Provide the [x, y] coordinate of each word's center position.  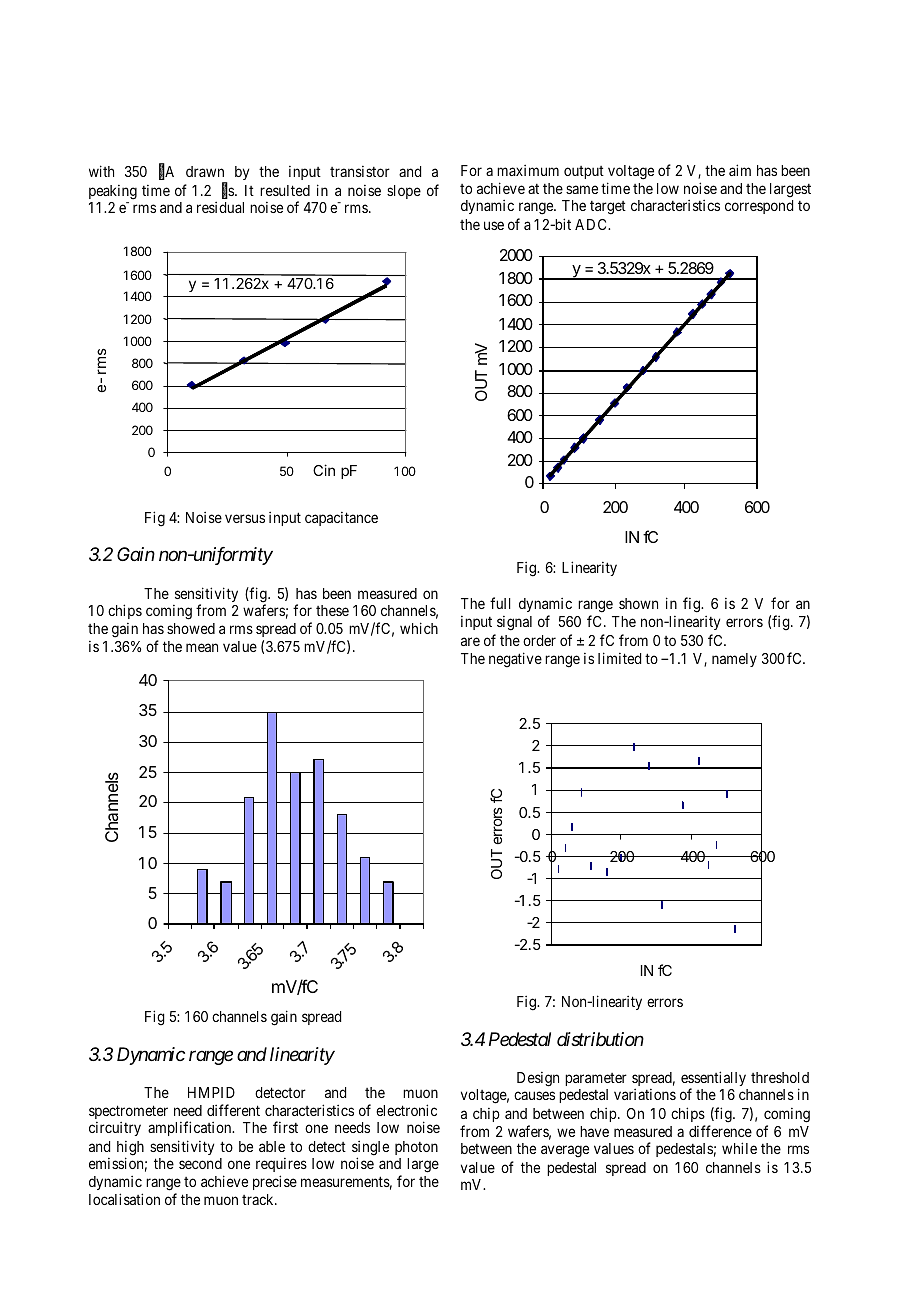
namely [734, 660]
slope [404, 192]
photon [416, 1148]
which [419, 628]
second [200, 1163]
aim [740, 170]
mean [202, 647]
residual [220, 207]
